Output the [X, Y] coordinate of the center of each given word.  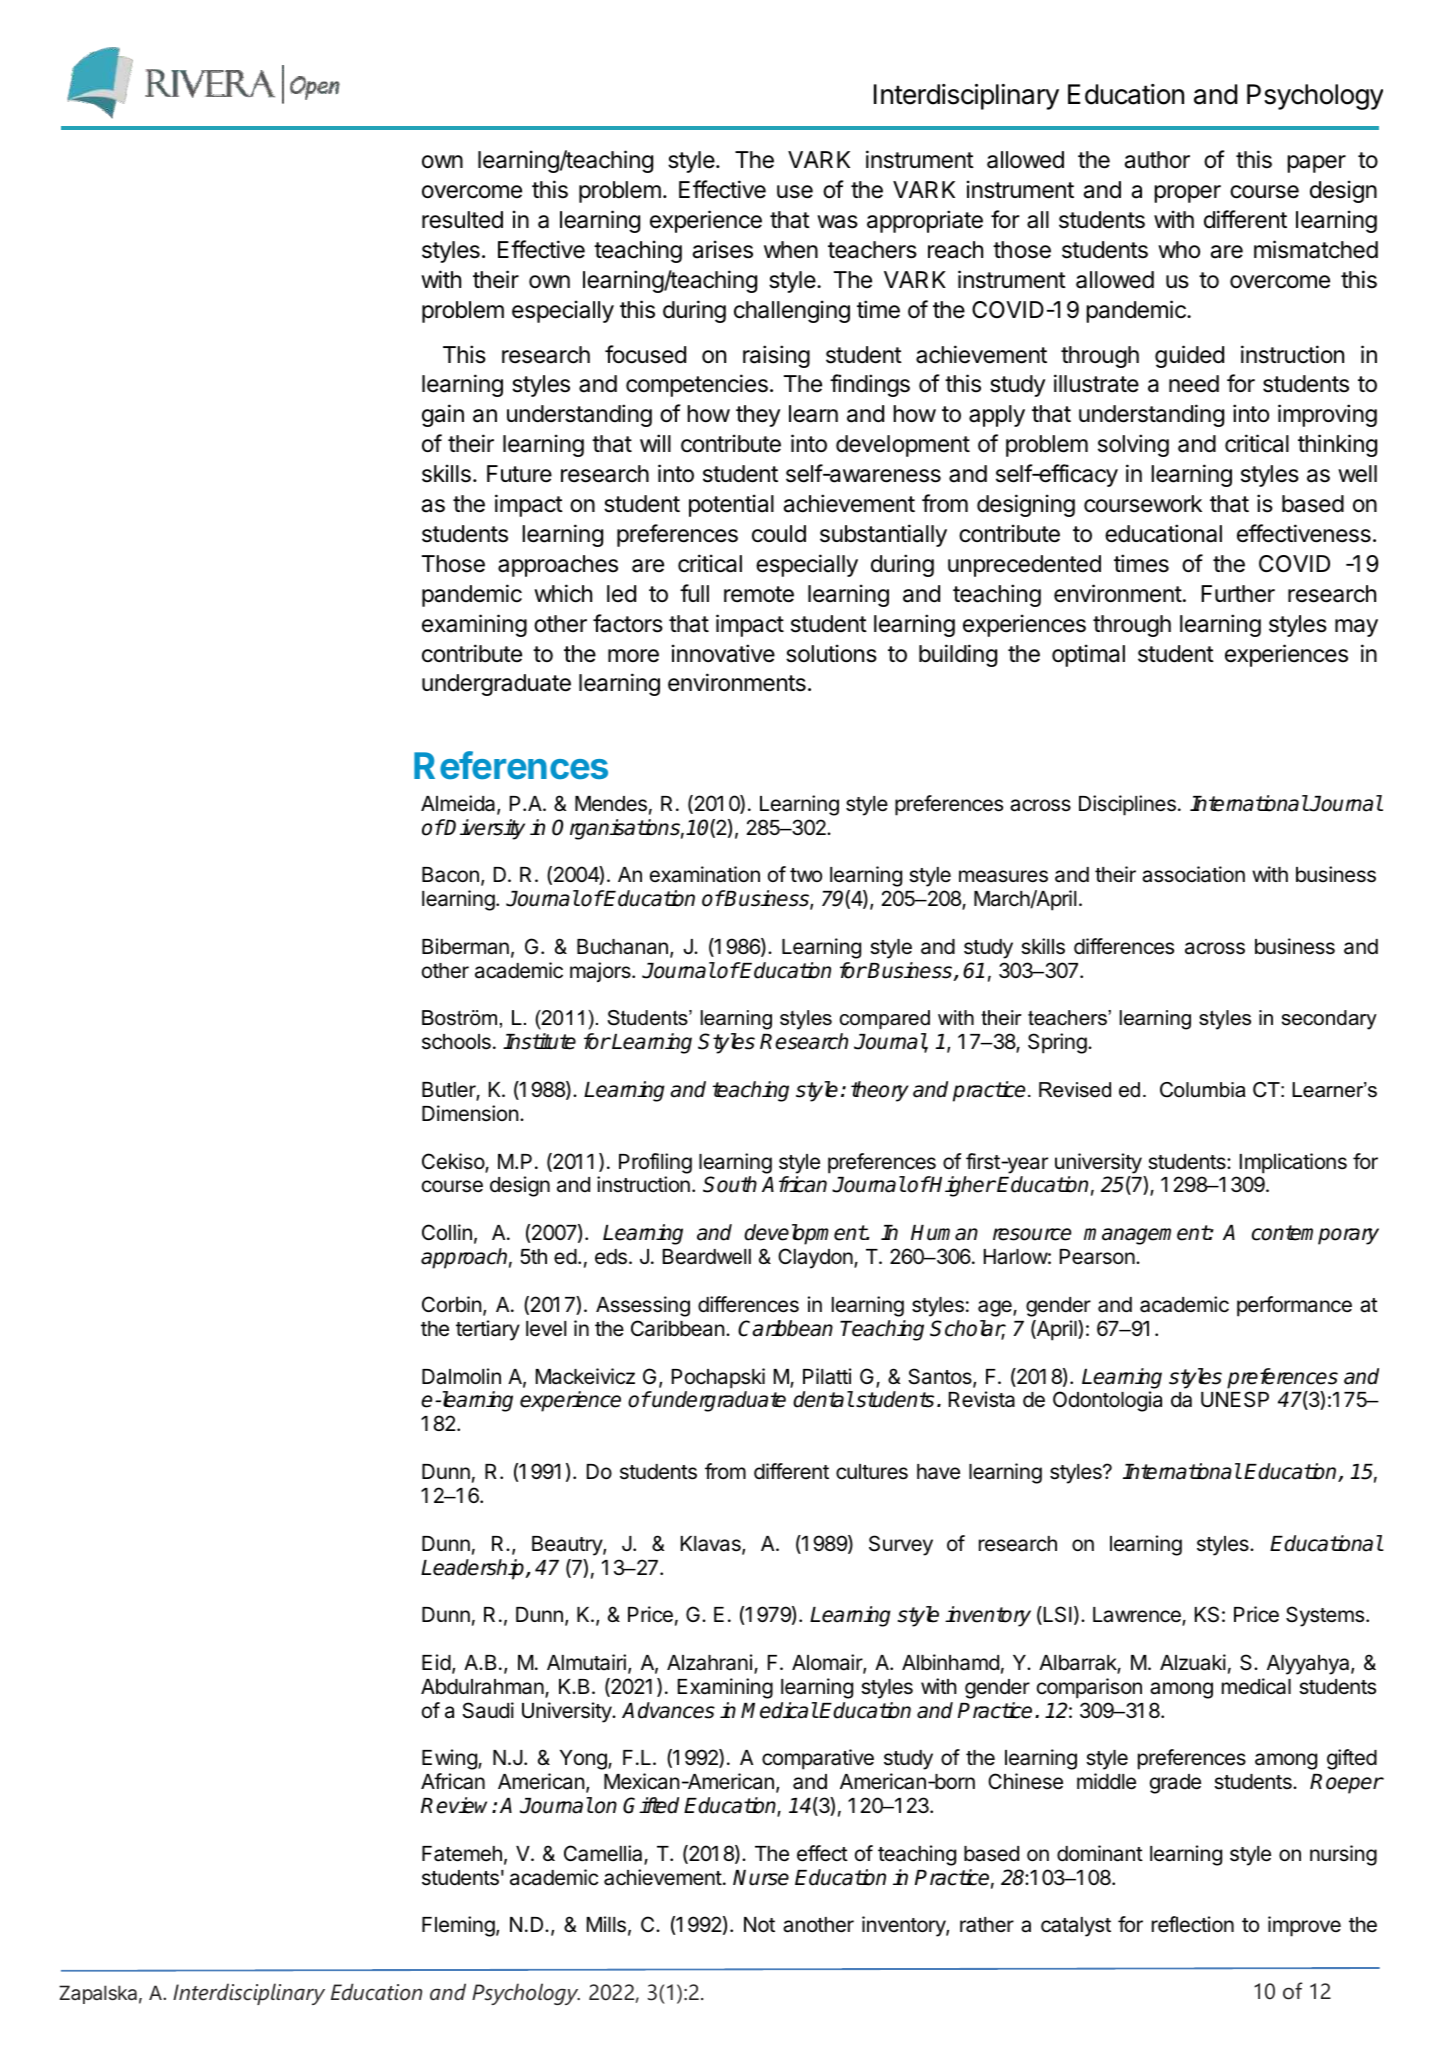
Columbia [1203, 1090]
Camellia [604, 1854]
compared [885, 1019]
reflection [1193, 1924]
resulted [462, 220]
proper [1187, 194]
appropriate [925, 221]
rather [987, 1925]
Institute [539, 1041]
